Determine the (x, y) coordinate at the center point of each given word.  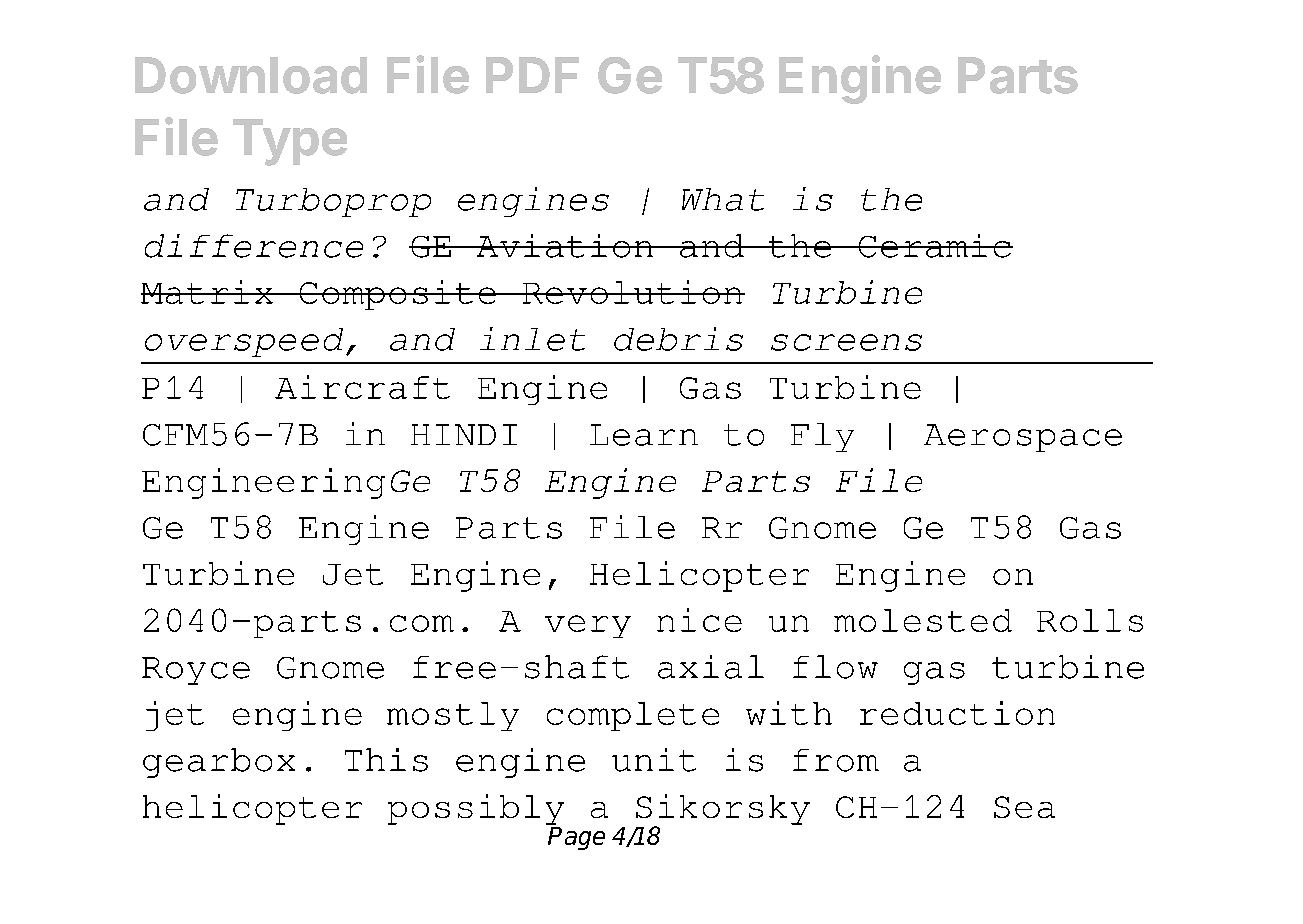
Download (251, 75)
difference (254, 246)
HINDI (464, 434)
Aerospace (1023, 438)
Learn (644, 435)
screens (846, 342)
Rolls (1090, 620)
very (588, 626)
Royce (196, 671)
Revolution (632, 292)
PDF (532, 75)
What (723, 199)
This (386, 760)
